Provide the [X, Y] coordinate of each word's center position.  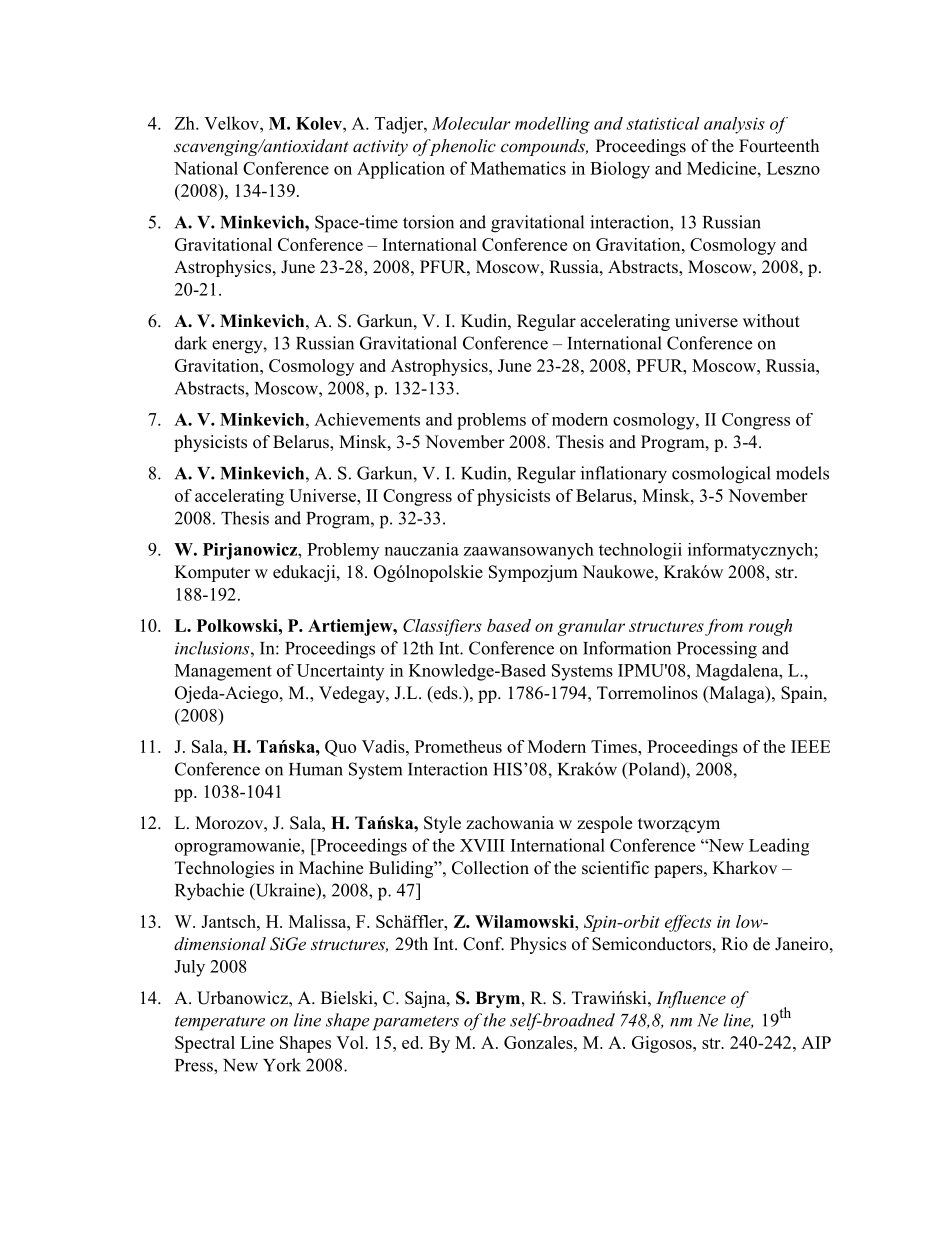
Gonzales [539, 1042]
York [282, 1065]
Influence [691, 999]
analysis [734, 125]
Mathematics [518, 168]
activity [380, 148]
